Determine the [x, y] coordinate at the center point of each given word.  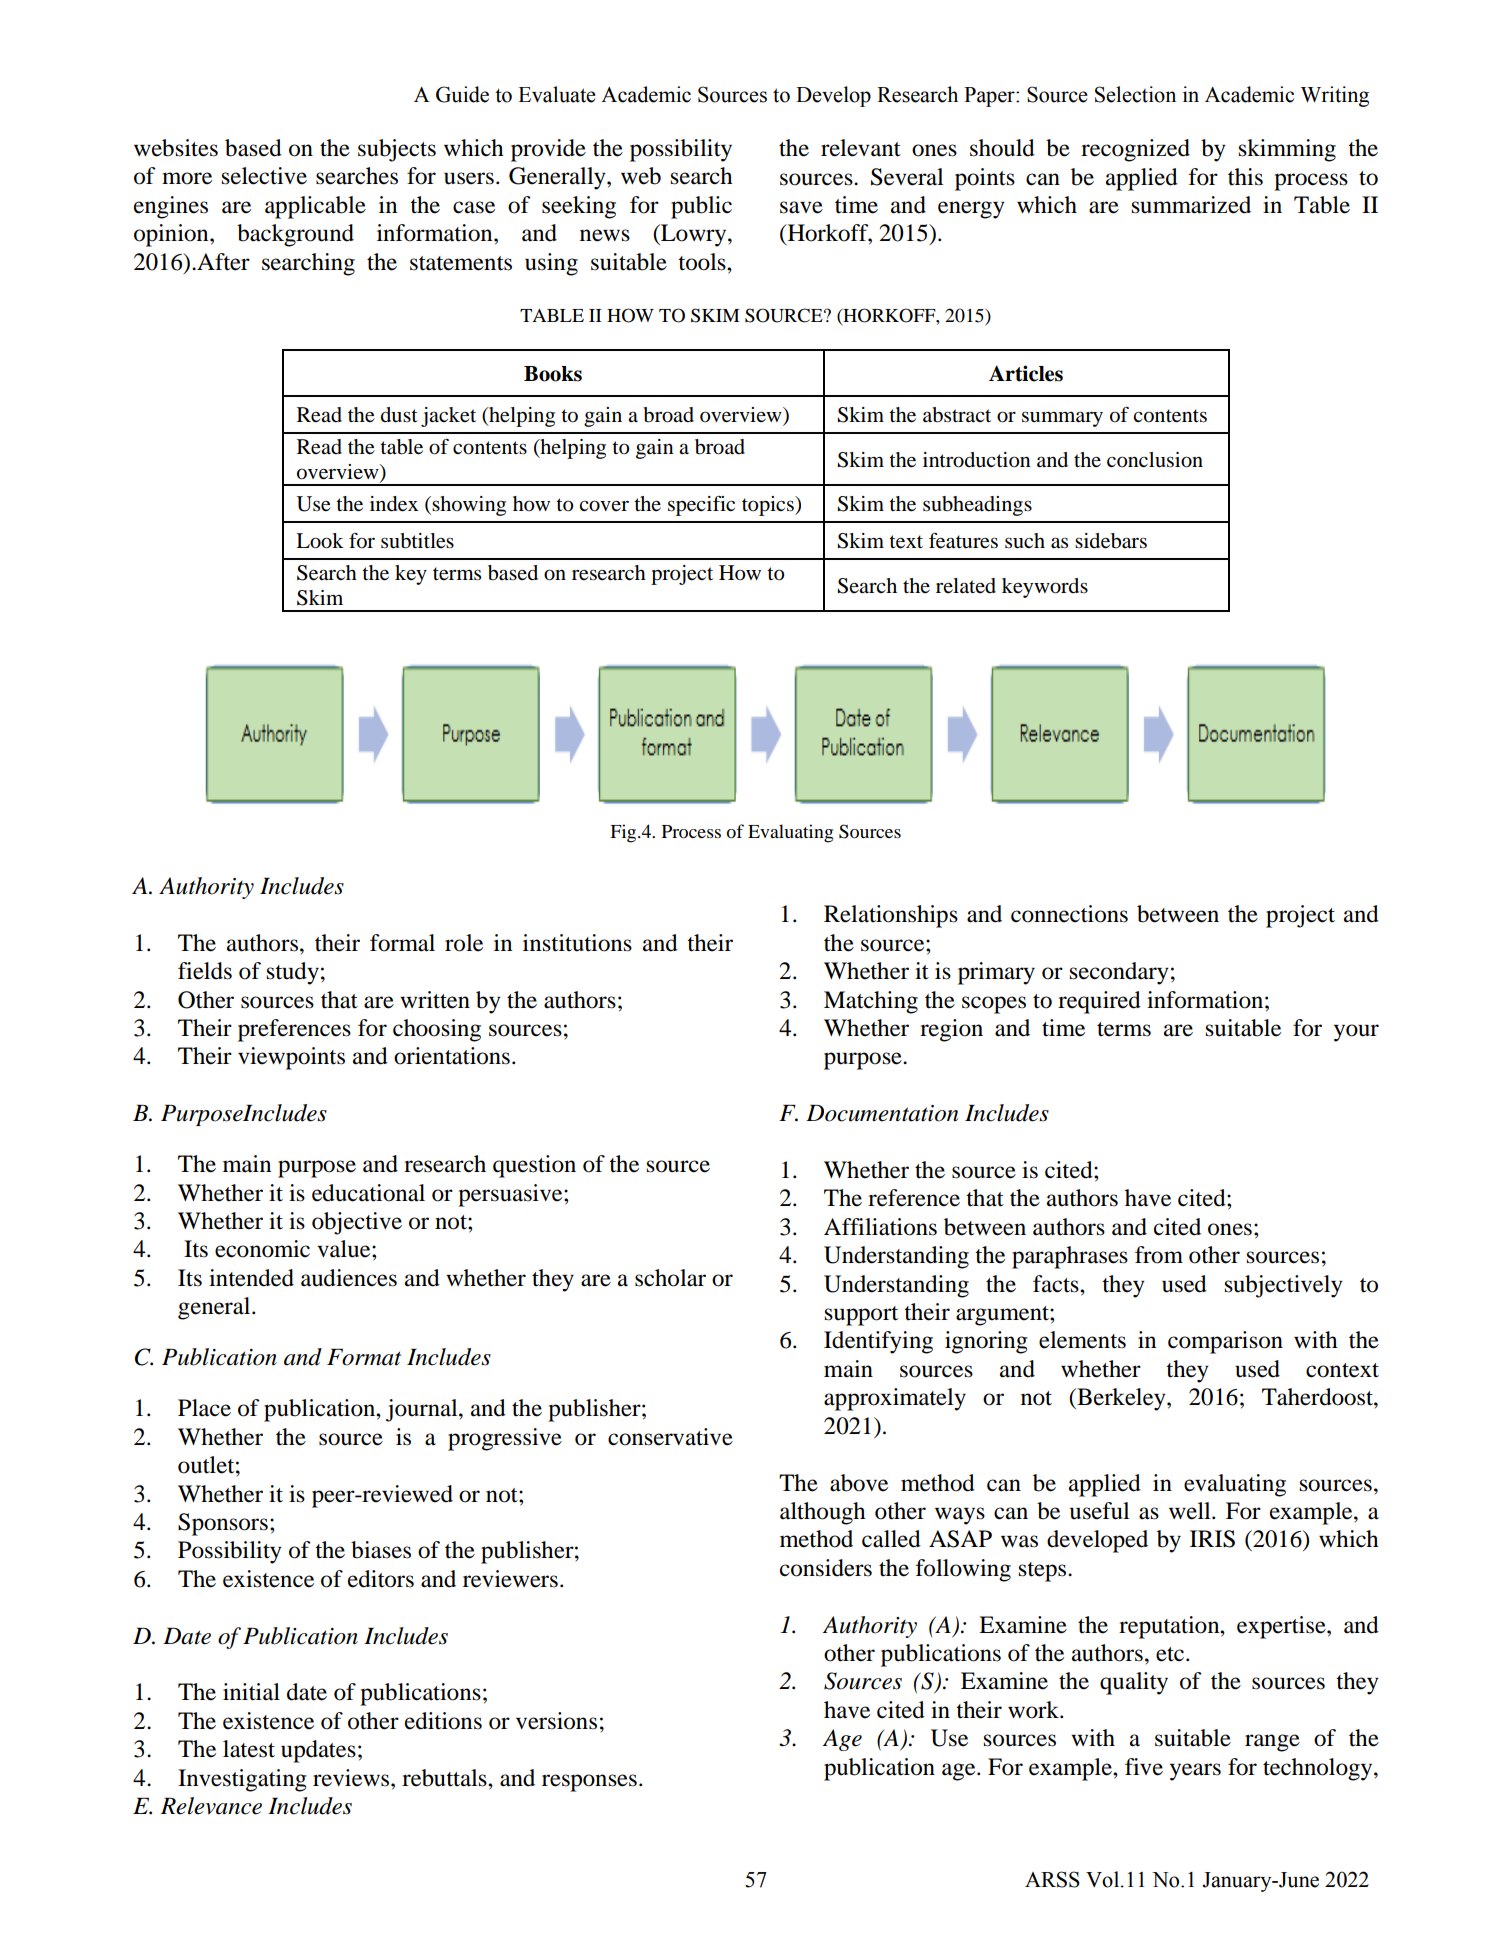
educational [368, 1193]
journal [423, 1410]
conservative [670, 1437]
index [394, 504]
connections [1069, 914]
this [1245, 177]
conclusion [1155, 460]
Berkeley [1121, 1399]
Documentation [882, 1113]
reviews [352, 1778]
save [801, 207]
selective [264, 176]
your [1356, 1033]
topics [769, 506]
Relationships [891, 916]
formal [402, 943]
